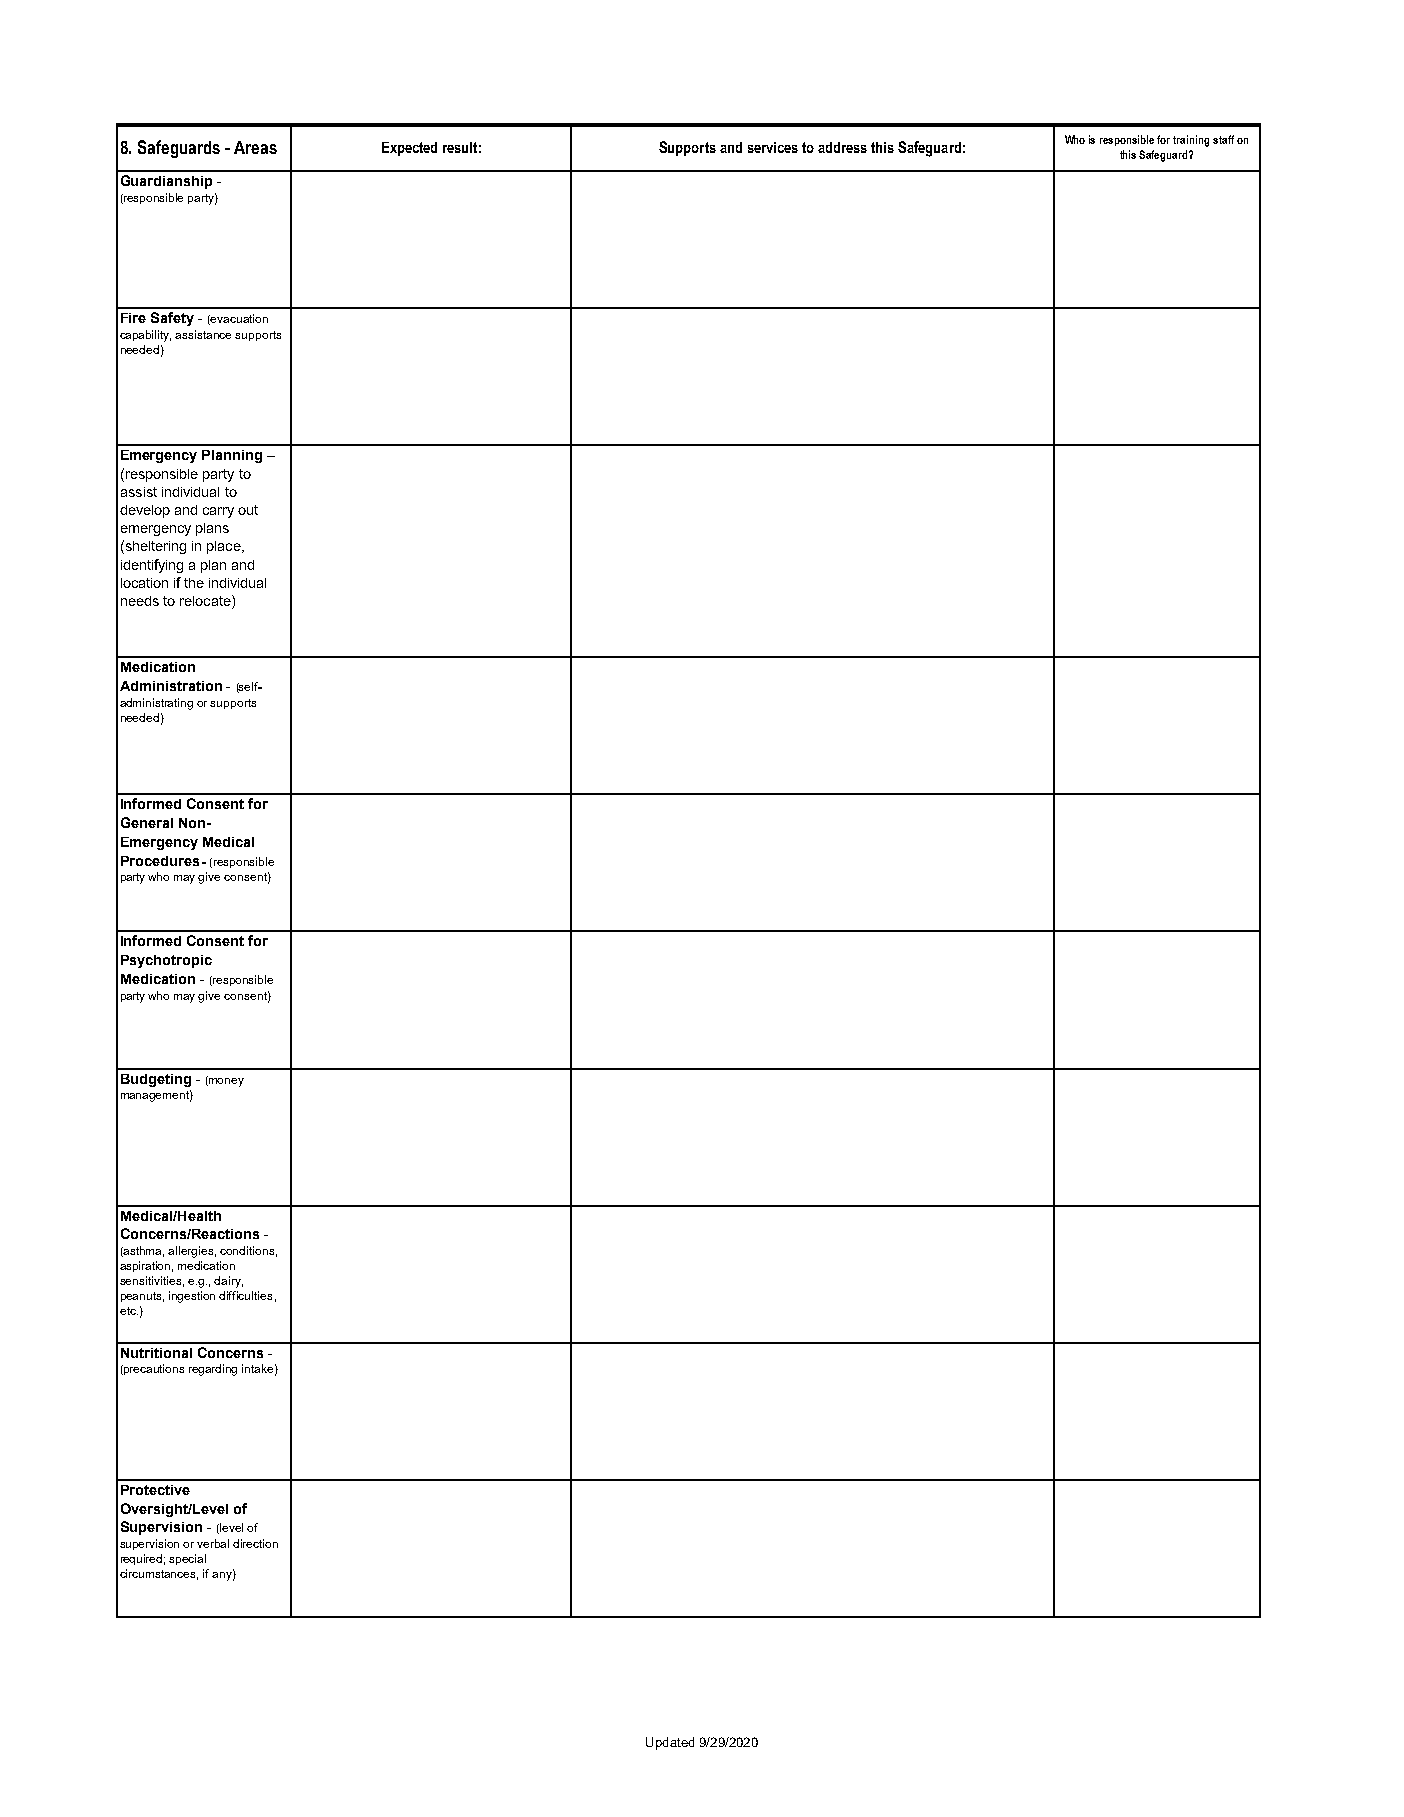 The width and height of the page is (1404, 1817). What do you see at coordinates (225, 547) in the page?
I see `place` at bounding box center [225, 547].
